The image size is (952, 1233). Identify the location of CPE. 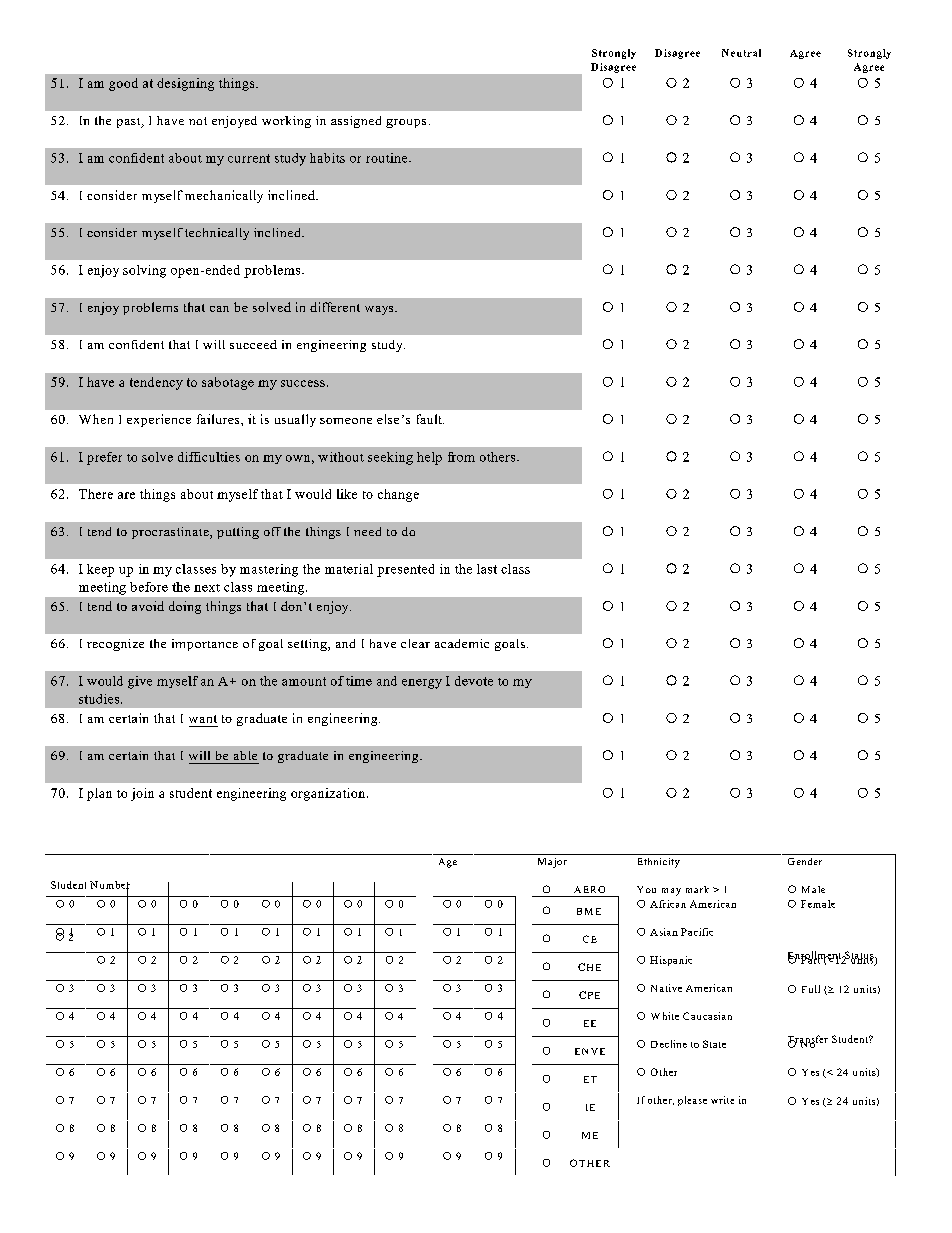
(589, 995).
